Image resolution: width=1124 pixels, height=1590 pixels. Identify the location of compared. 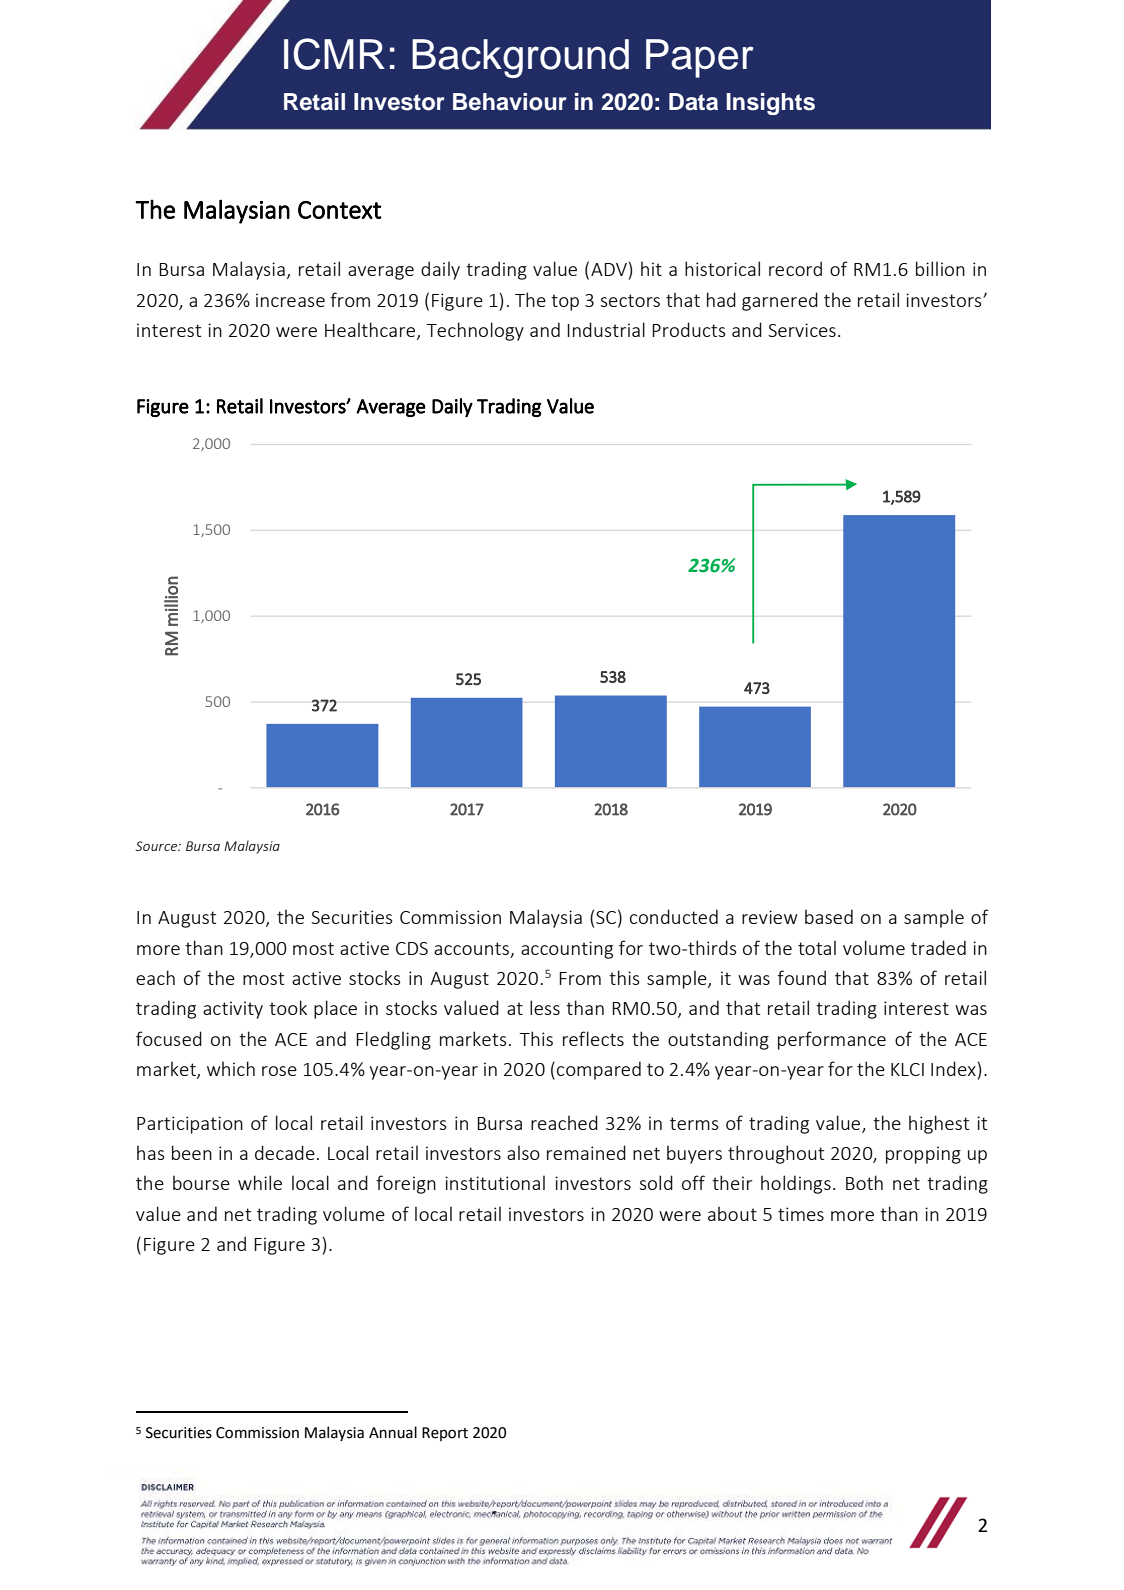
(599, 1070).
